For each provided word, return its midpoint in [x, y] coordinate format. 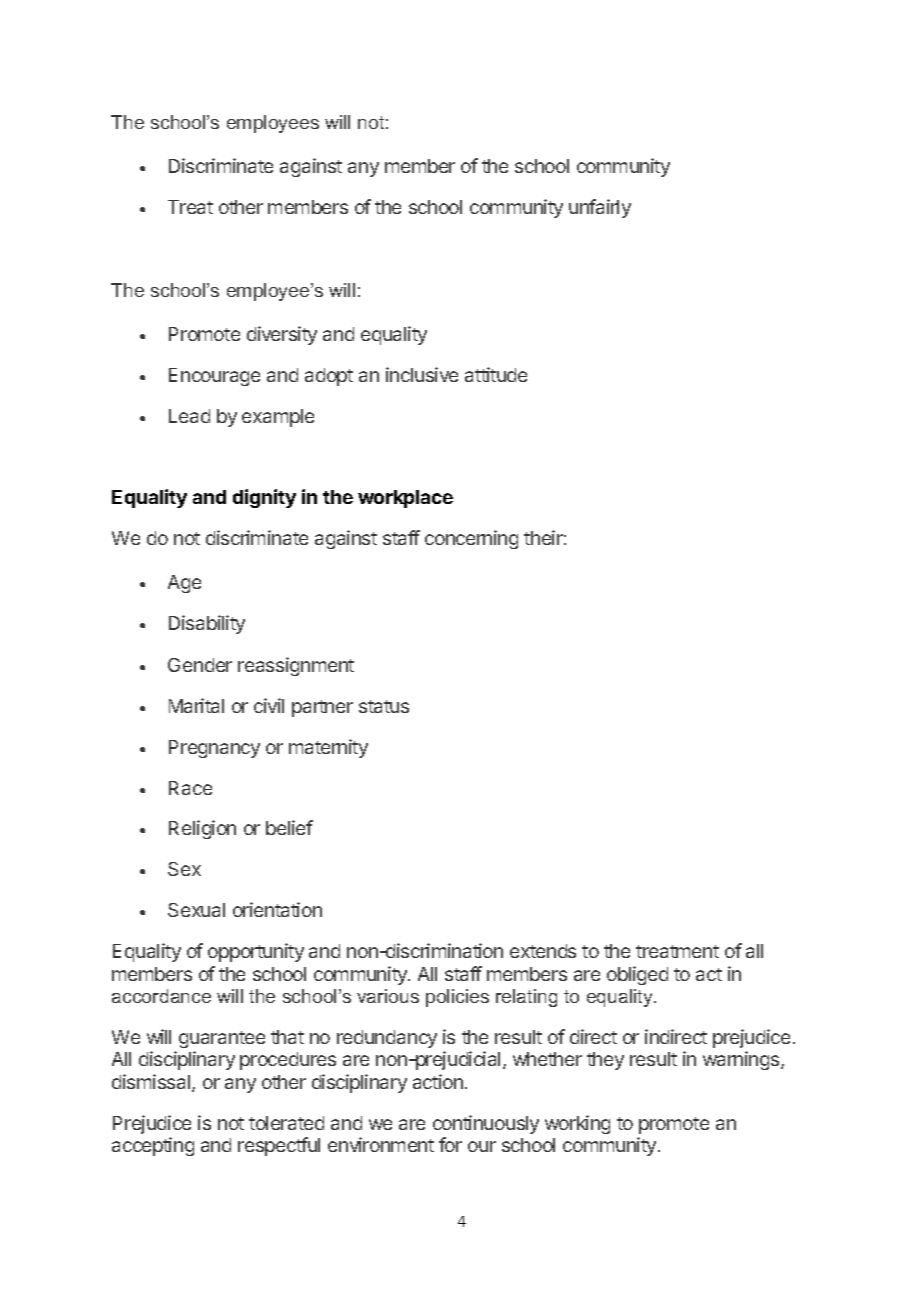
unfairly [600, 208]
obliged [637, 975]
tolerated [286, 1123]
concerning [471, 539]
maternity [328, 748]
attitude [496, 374]
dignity [264, 498]
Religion [202, 829]
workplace [405, 499]
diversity [282, 335]
